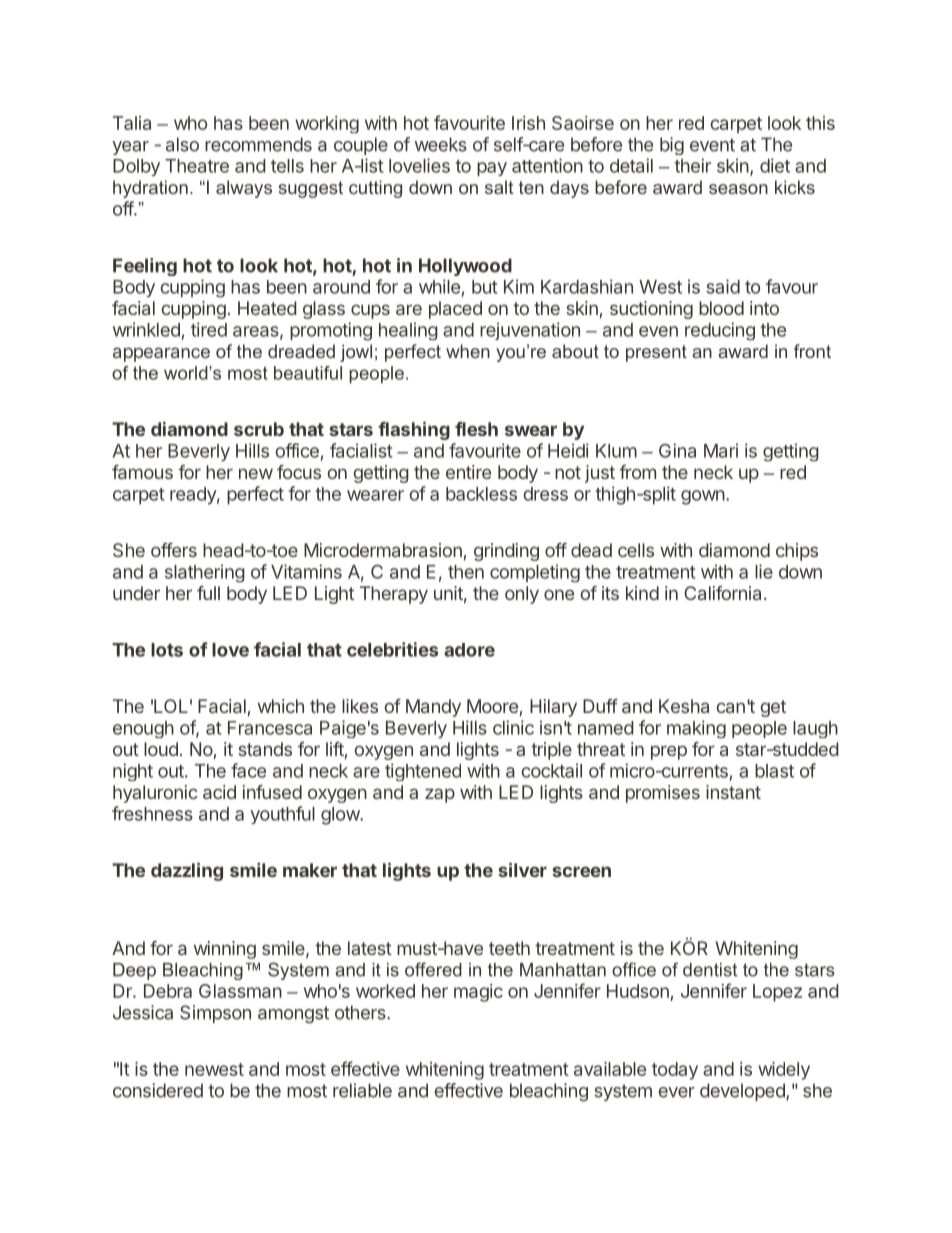 The width and height of the page is (952, 1233). What do you see at coordinates (158, 1090) in the page?
I see `considered` at bounding box center [158, 1090].
